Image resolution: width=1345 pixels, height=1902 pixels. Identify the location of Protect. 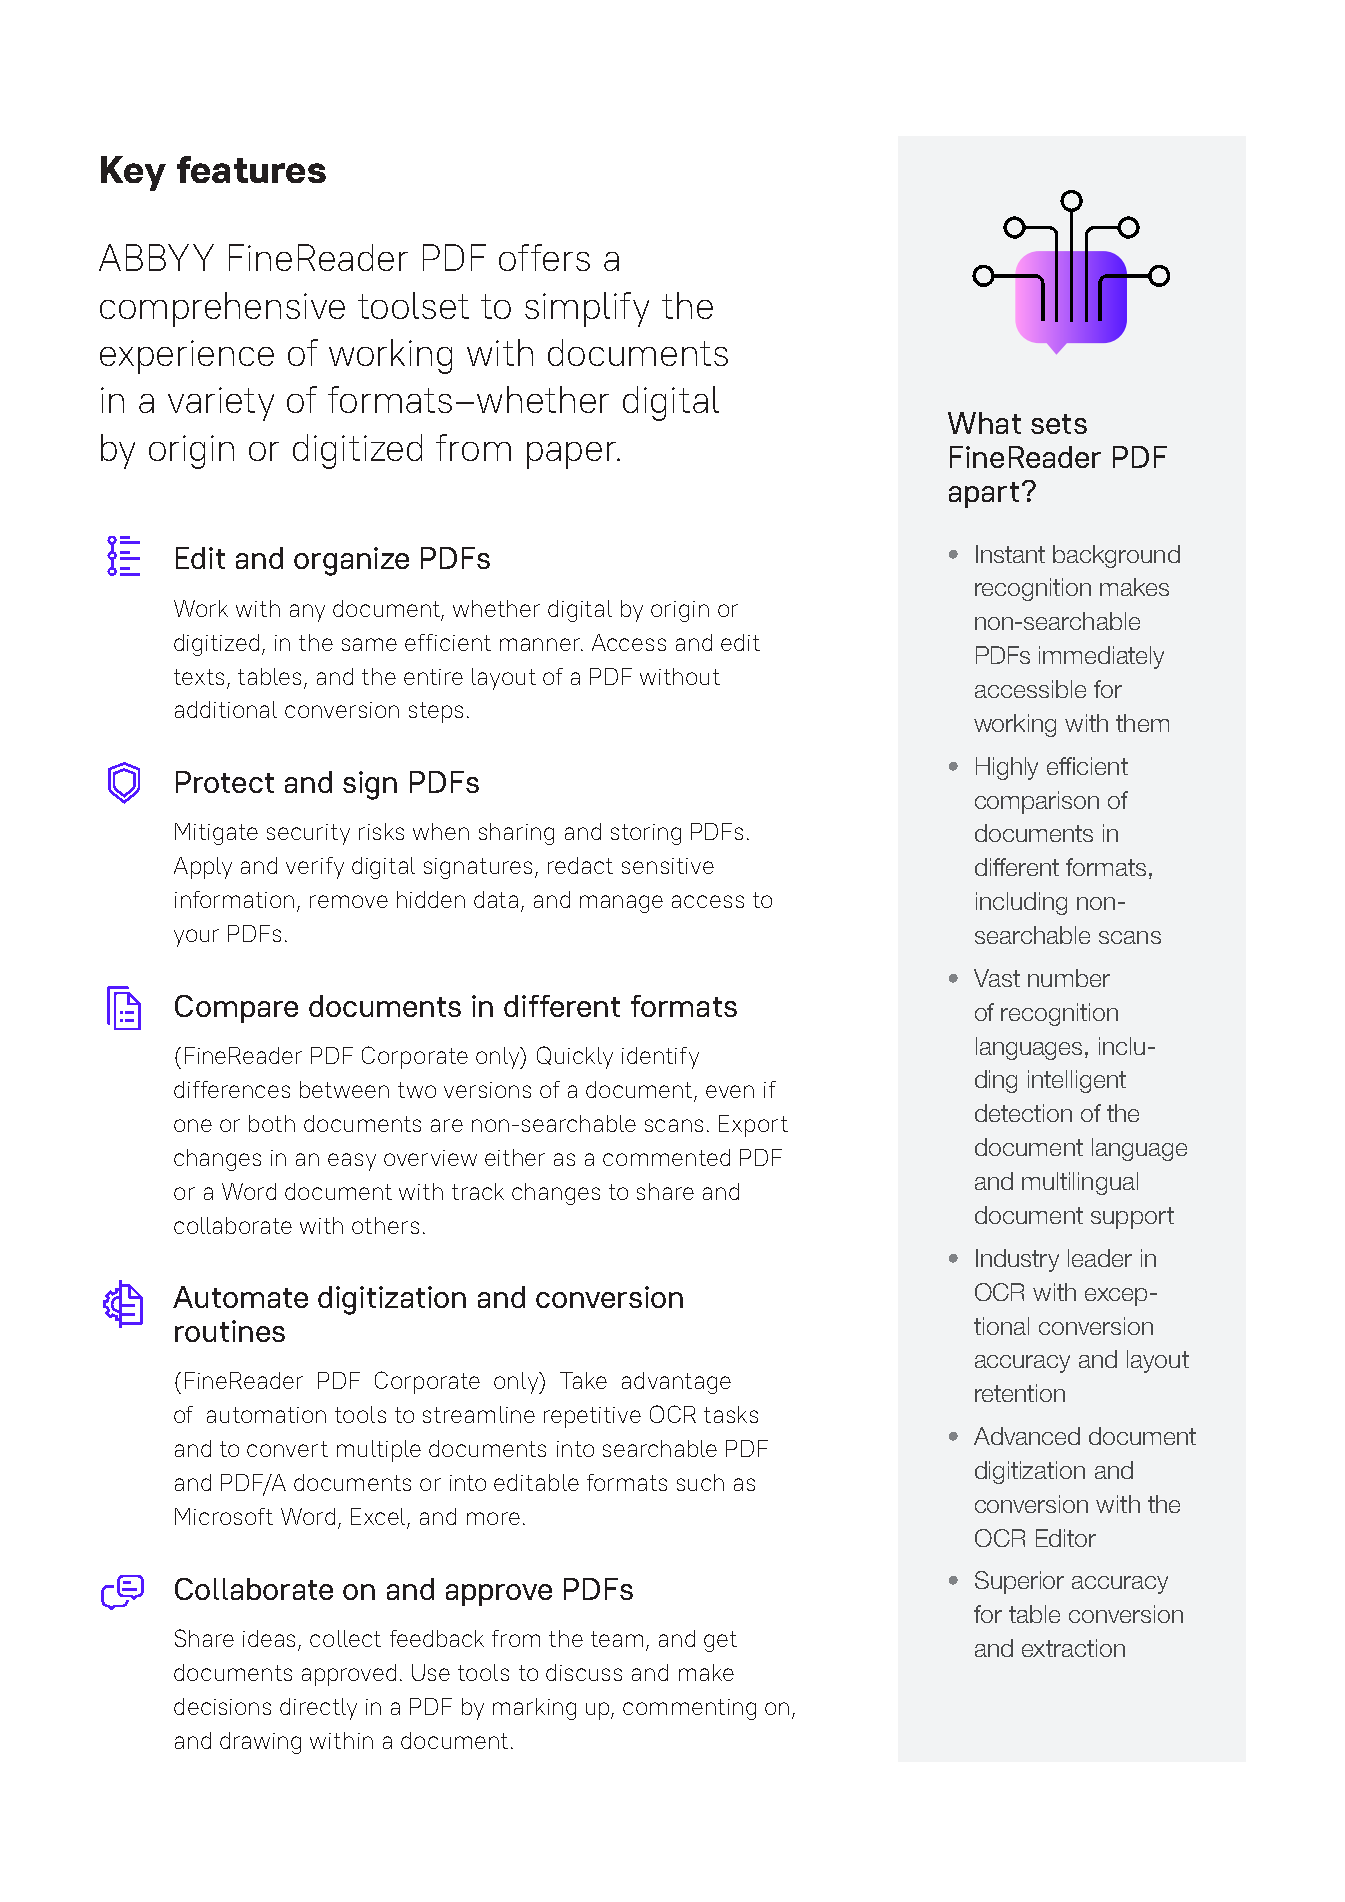
(225, 782).
